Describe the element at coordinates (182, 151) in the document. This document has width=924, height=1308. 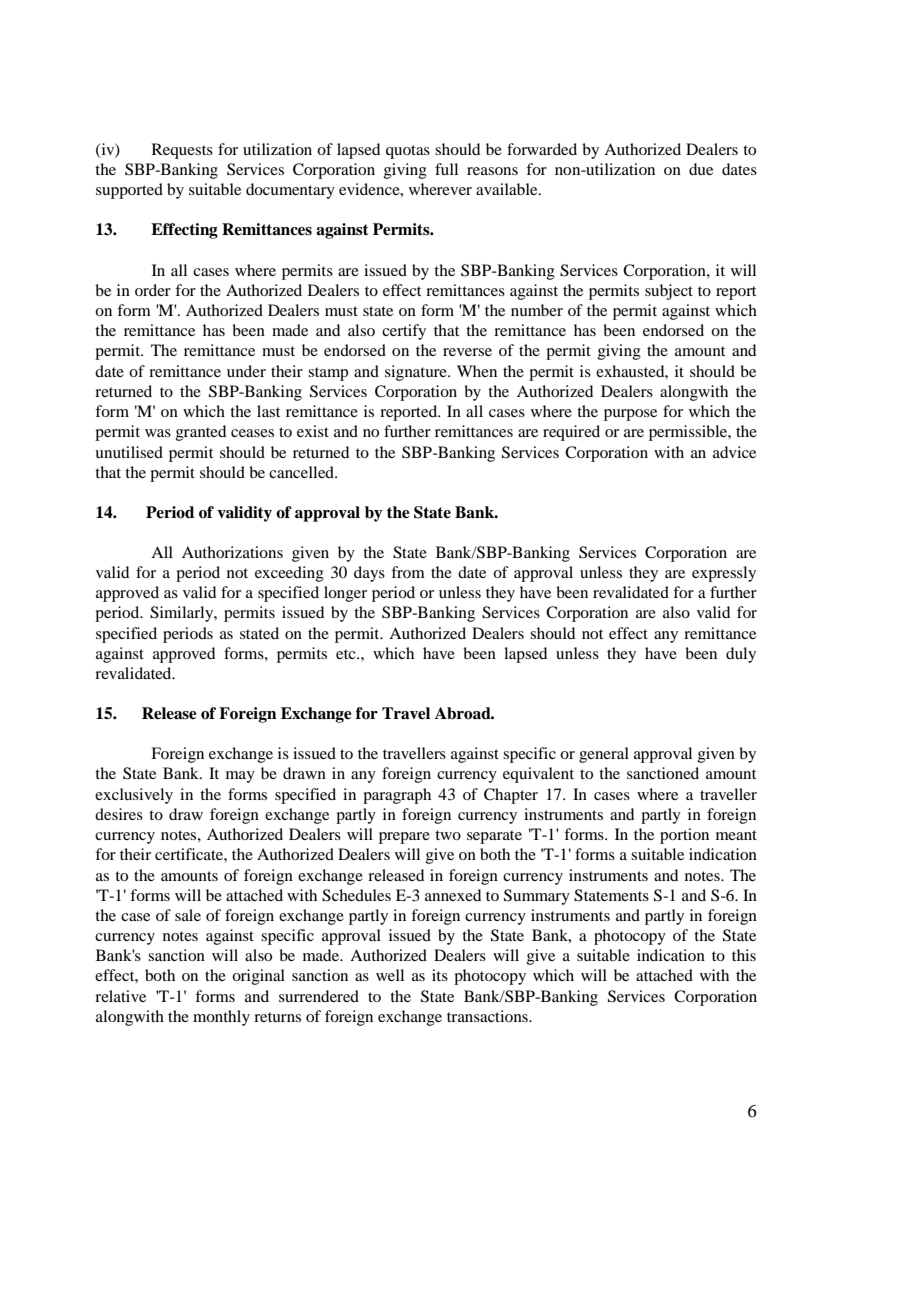
I see `Requests` at that location.
